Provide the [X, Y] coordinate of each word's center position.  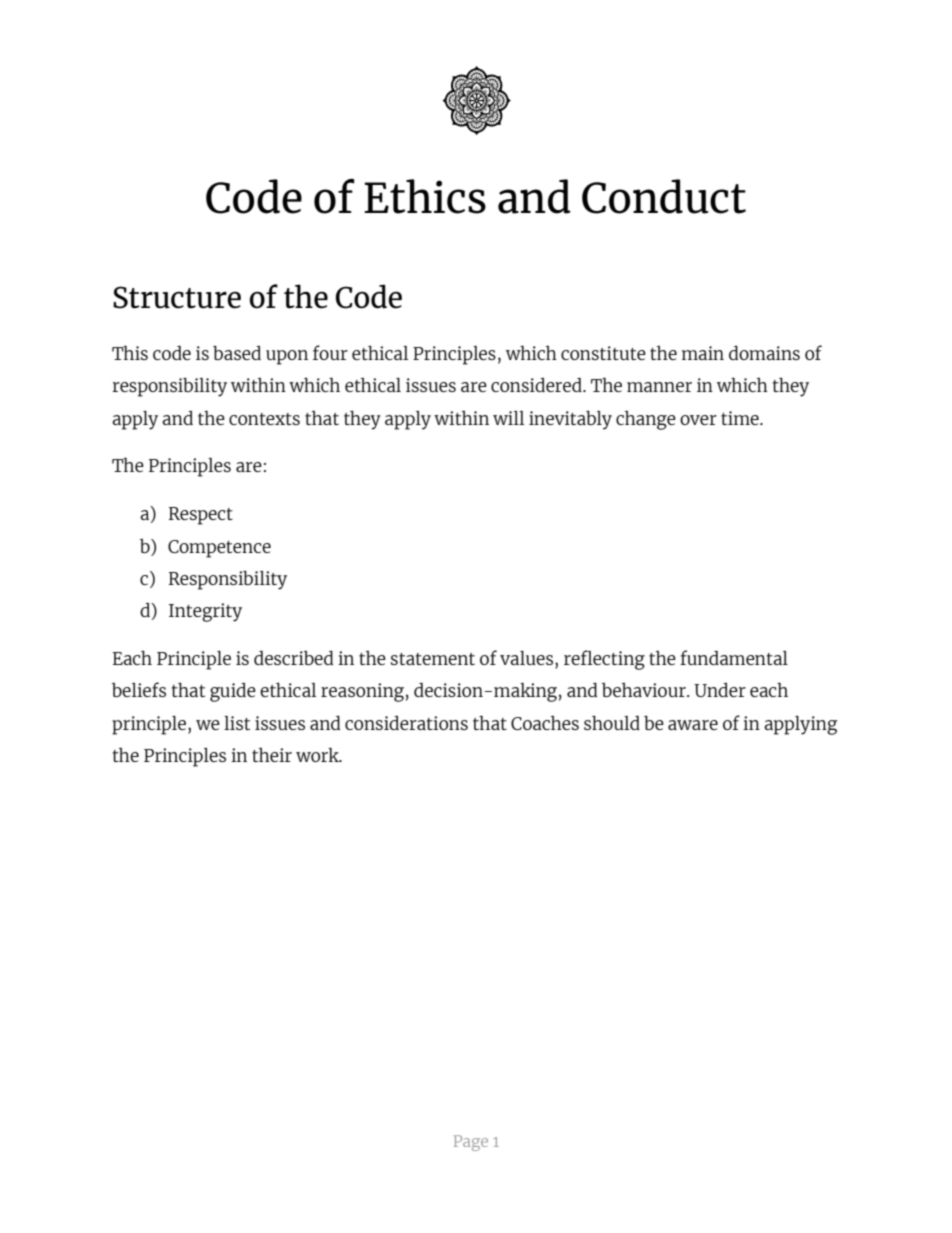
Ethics [425, 196]
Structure [177, 297]
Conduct [664, 196]
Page [471, 1143]
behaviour [645, 690]
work [319, 755]
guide [233, 692]
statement [433, 659]
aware [693, 725]
